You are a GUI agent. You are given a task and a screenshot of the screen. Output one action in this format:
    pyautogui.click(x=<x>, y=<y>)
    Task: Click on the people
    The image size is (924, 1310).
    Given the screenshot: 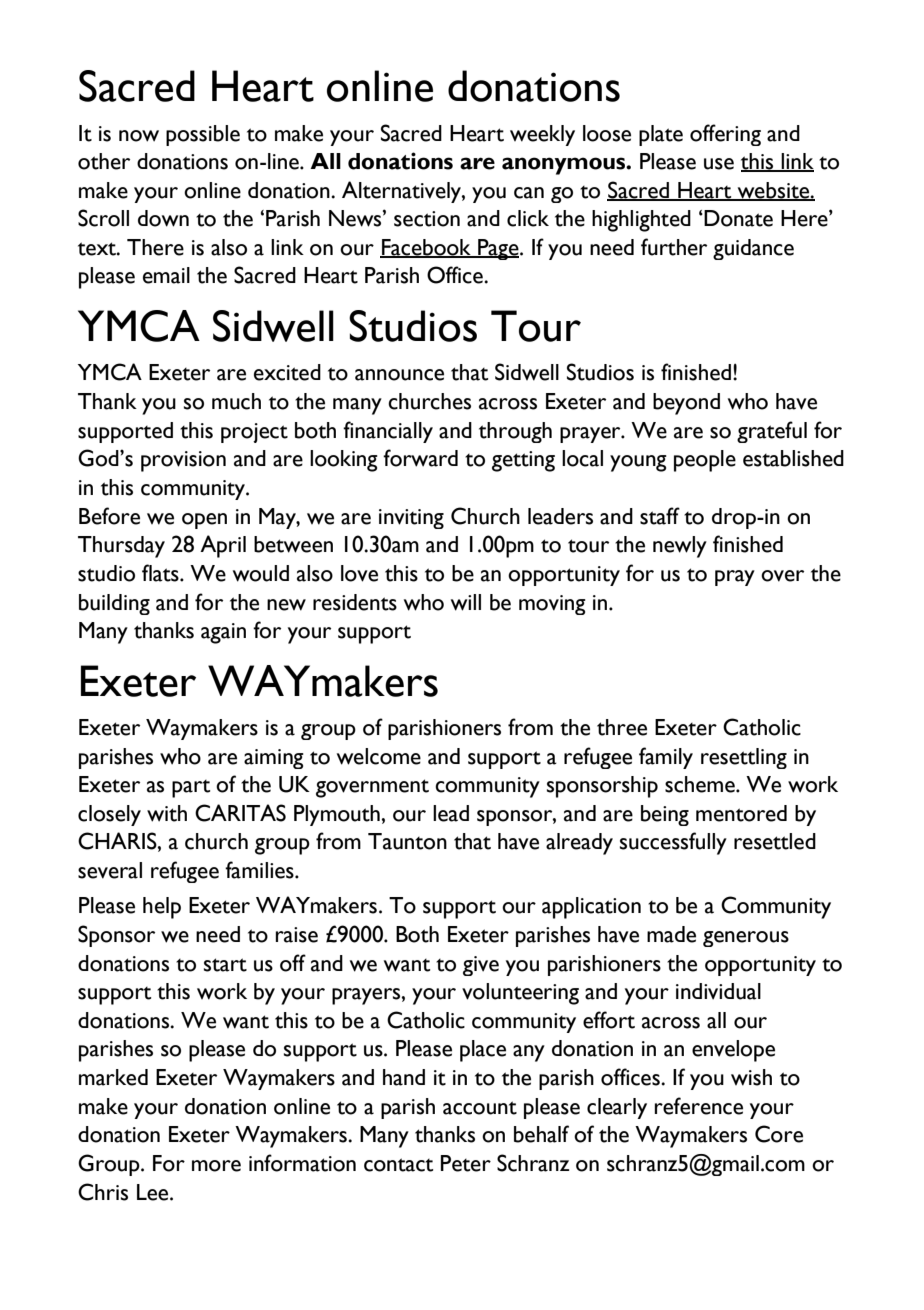 What is the action you would take?
    pyautogui.click(x=705, y=461)
